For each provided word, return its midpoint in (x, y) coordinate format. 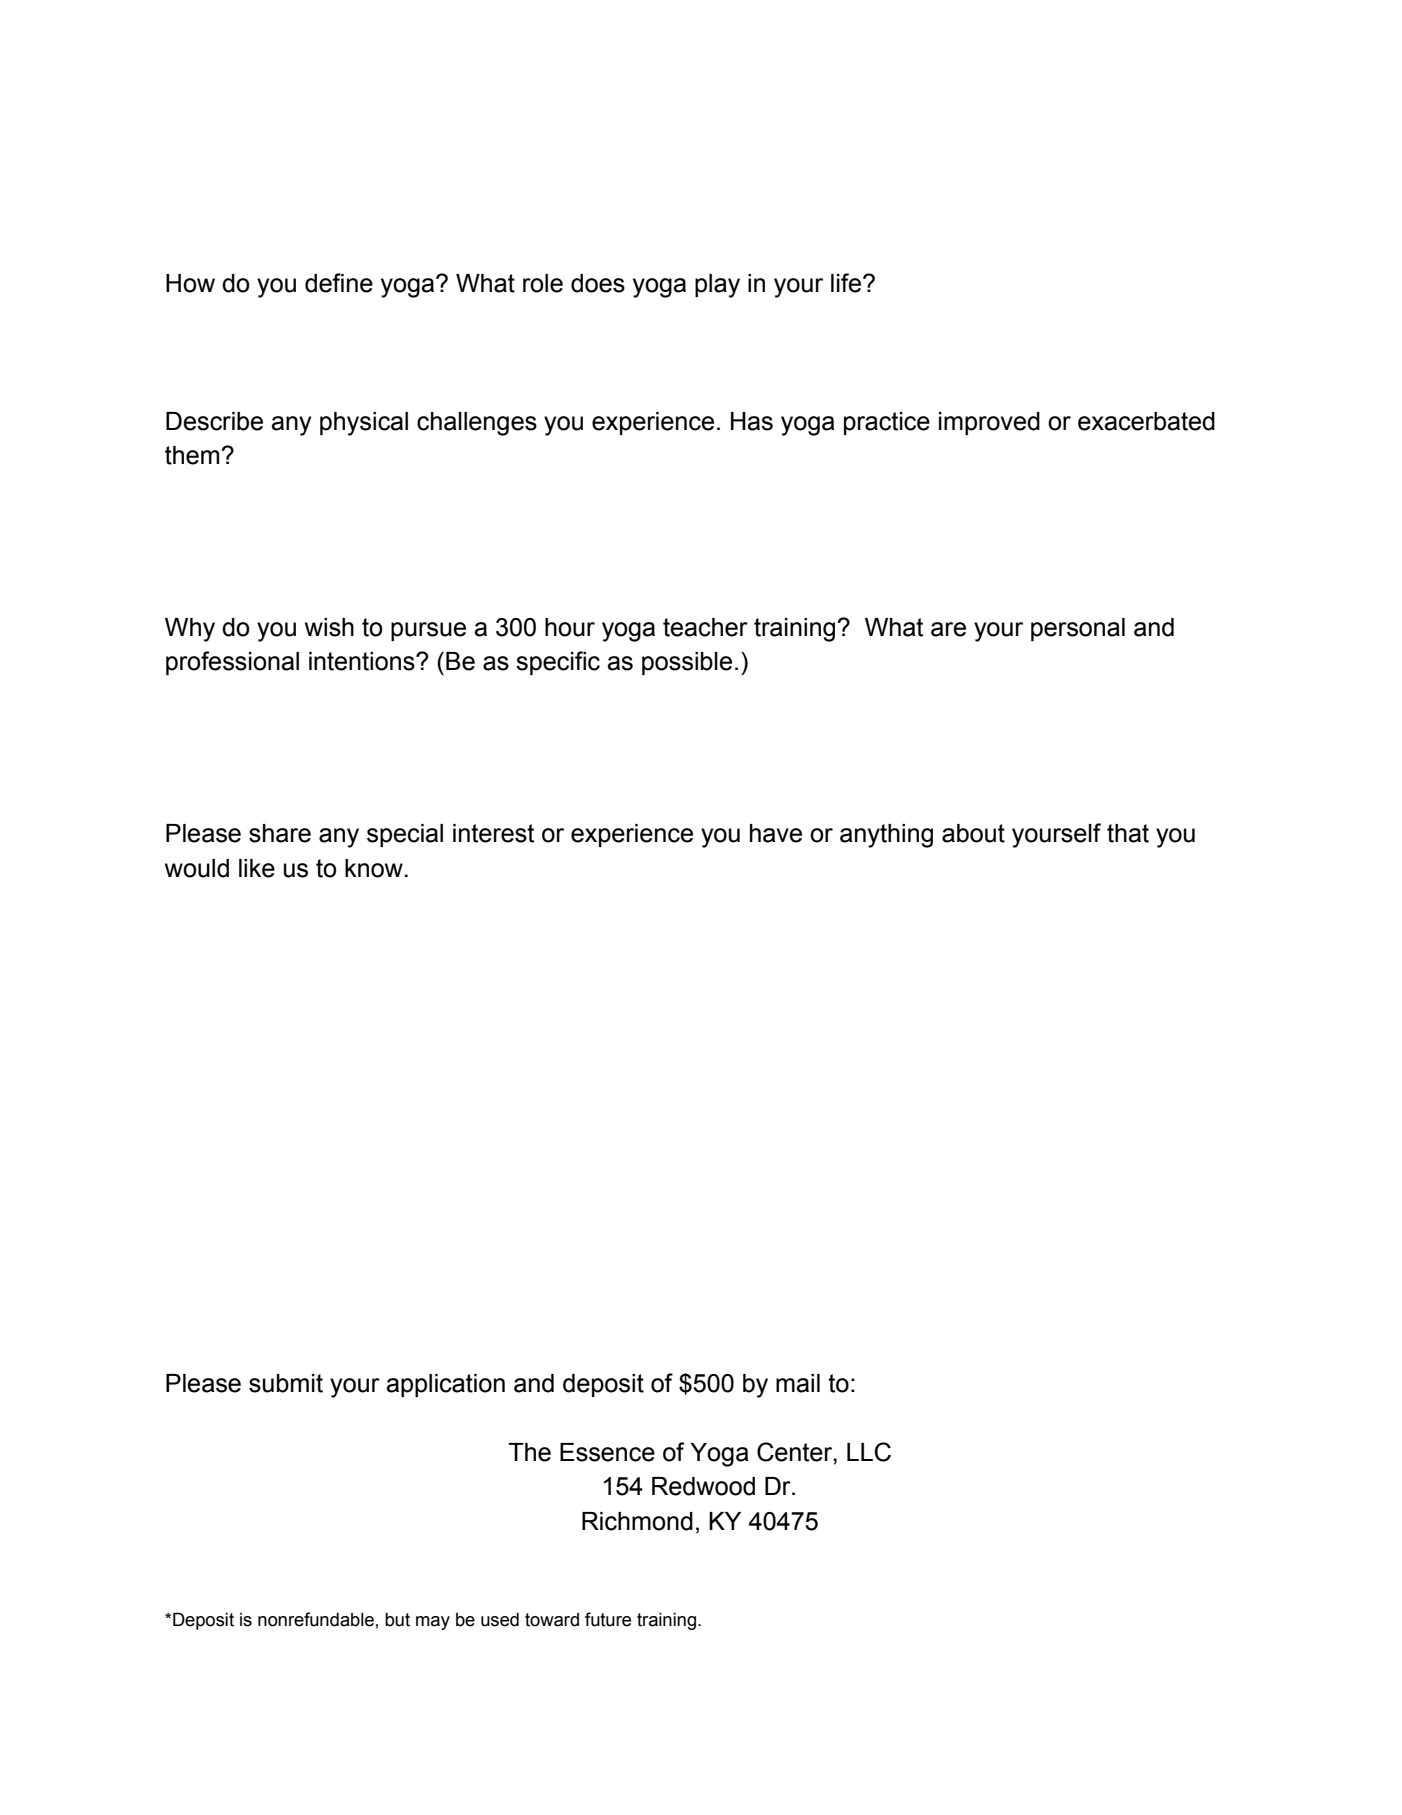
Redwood (703, 1486)
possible (687, 663)
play (717, 286)
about (973, 833)
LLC (869, 1452)
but (397, 1620)
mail (798, 1383)
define (339, 283)
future (608, 1619)
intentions (363, 661)
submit (286, 1383)
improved (989, 423)
